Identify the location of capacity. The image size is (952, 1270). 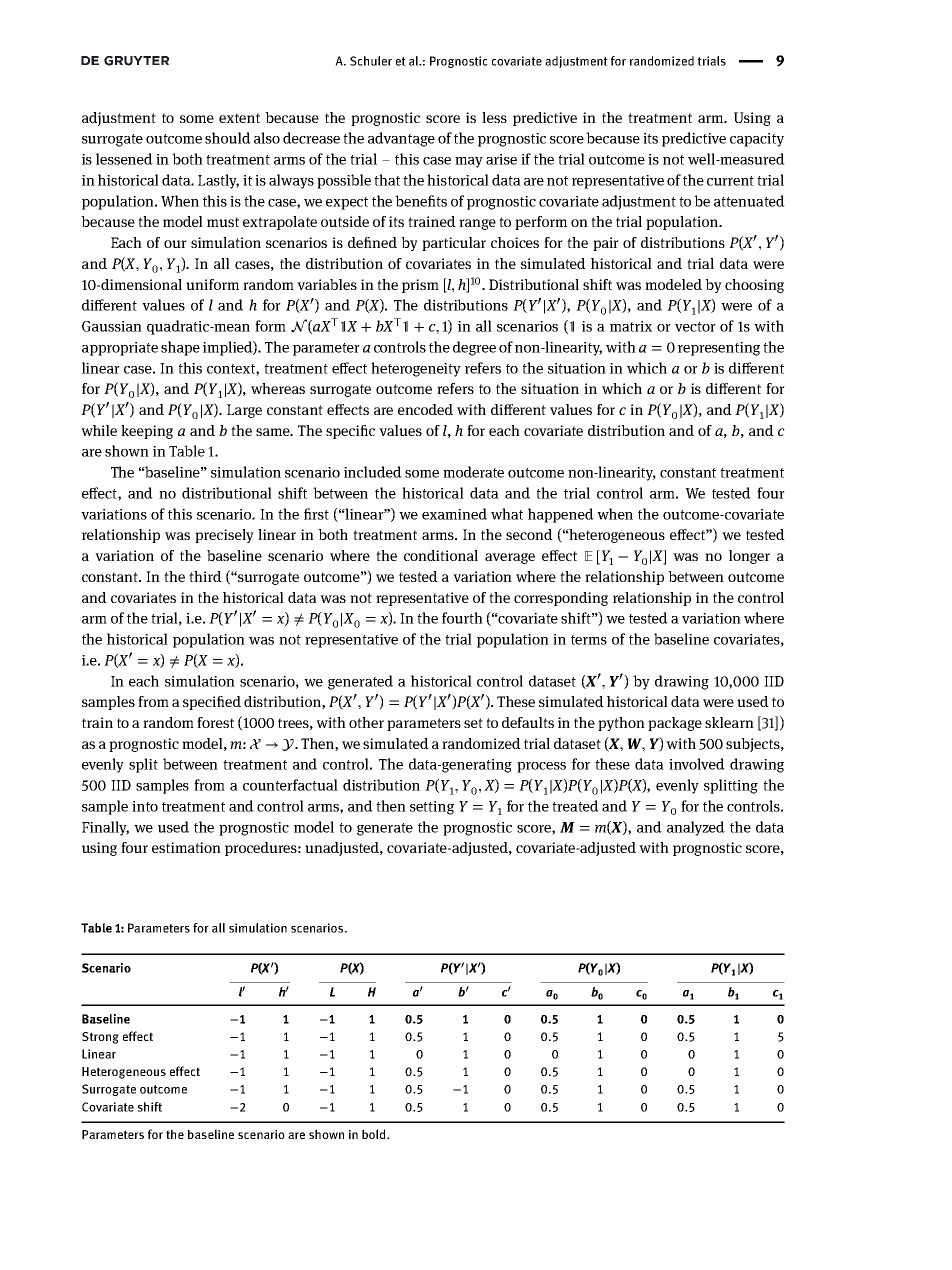
(757, 140).
